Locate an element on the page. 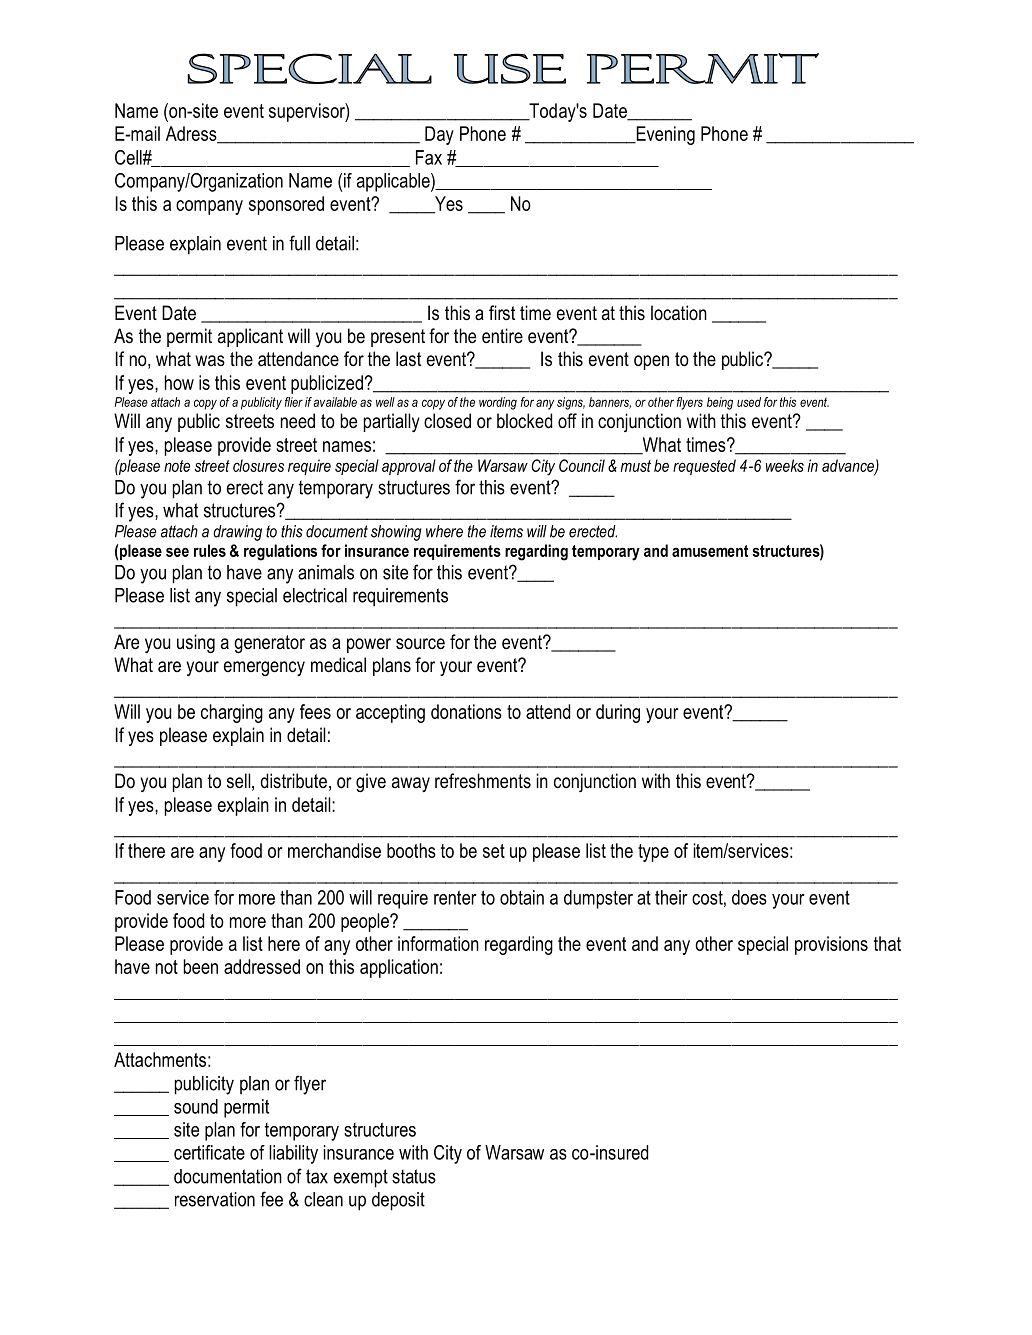  need is located at coordinates (298, 421).
